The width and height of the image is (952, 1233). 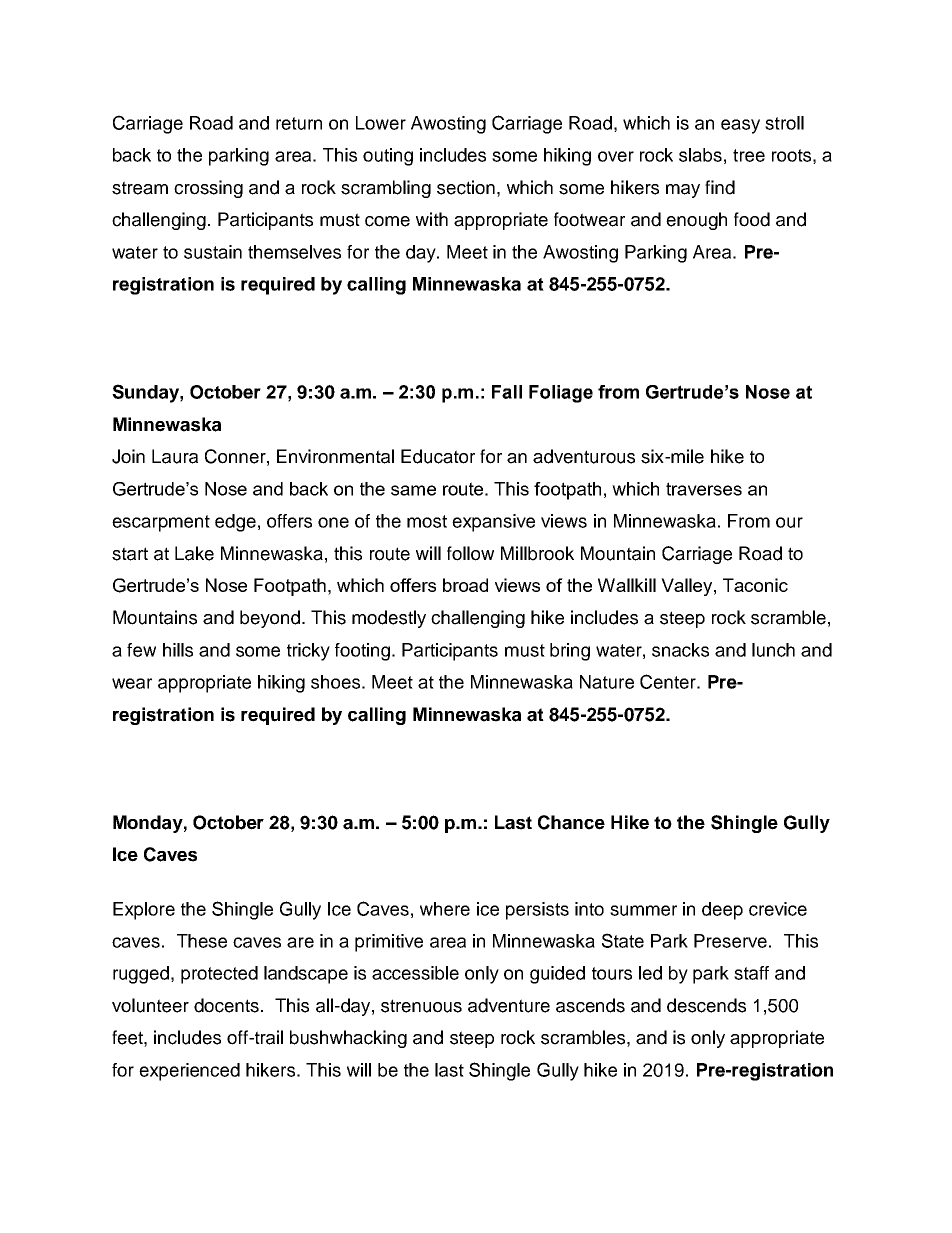 I want to click on strenuous, so click(x=421, y=1006).
